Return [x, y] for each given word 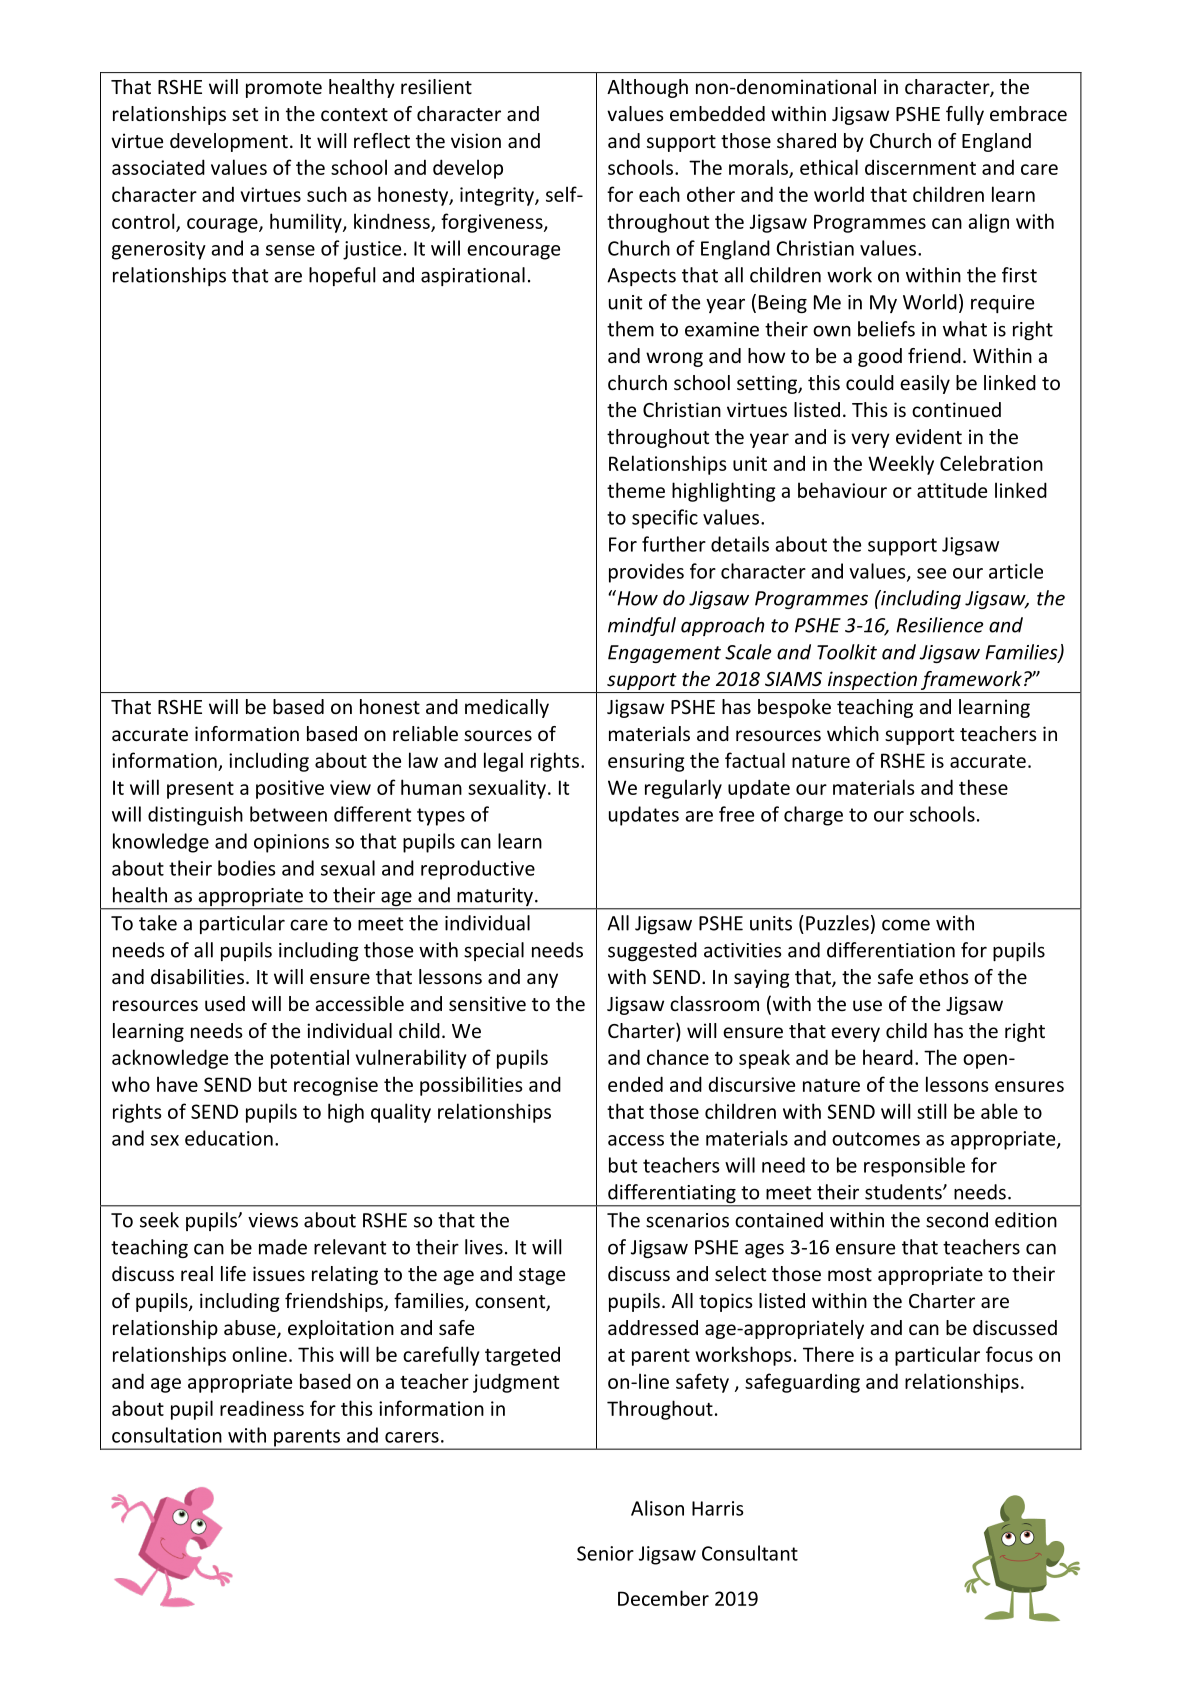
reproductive [478, 870]
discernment [920, 167]
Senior [605, 1553]
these [983, 787]
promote [284, 89]
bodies [247, 868]
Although [647, 88]
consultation [167, 1435]
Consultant [750, 1553]
